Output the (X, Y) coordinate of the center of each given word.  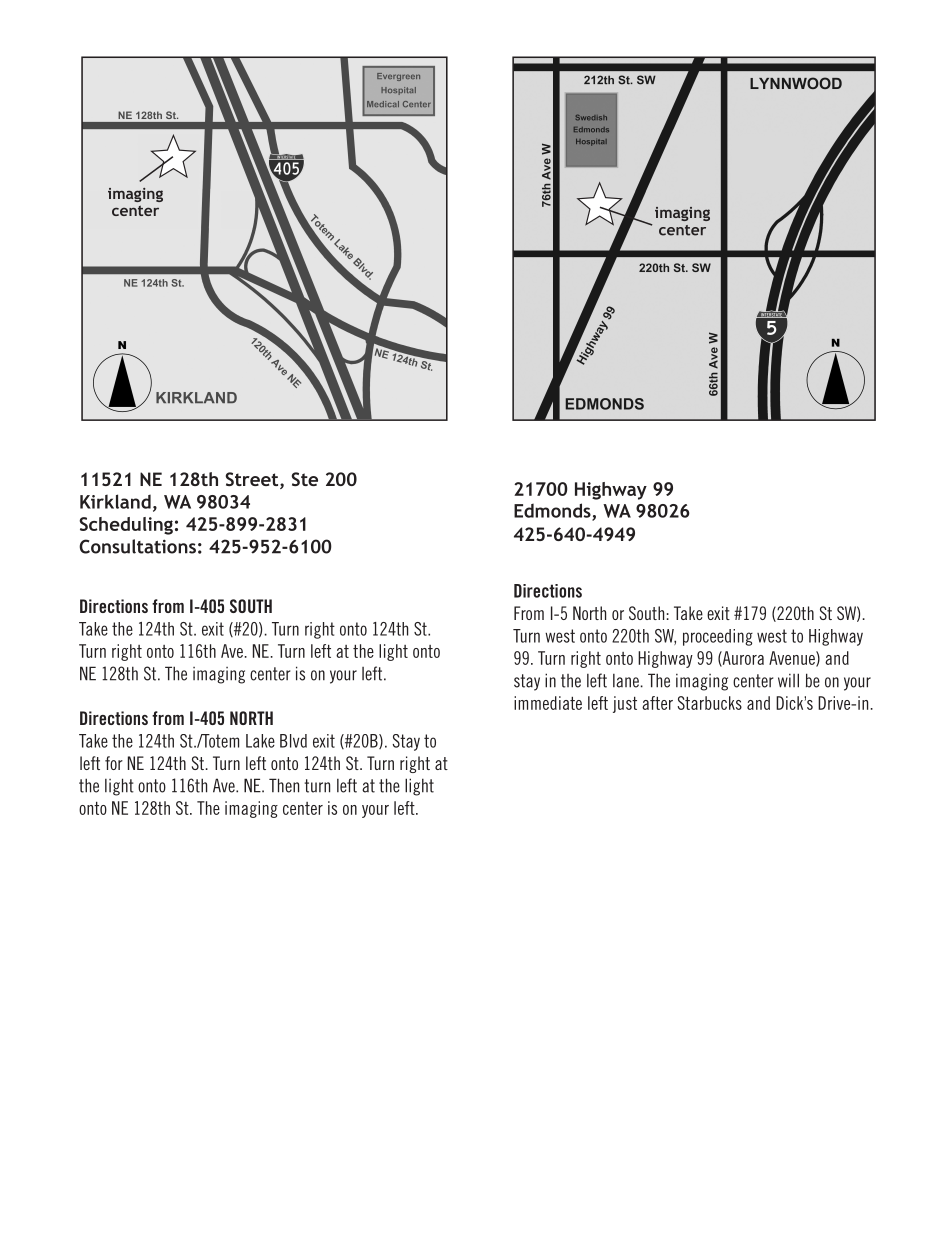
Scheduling (126, 526)
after (657, 703)
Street (253, 480)
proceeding (718, 637)
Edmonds (553, 511)
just (625, 704)
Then (284, 785)
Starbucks (709, 703)
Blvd (293, 741)
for (114, 763)
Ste (305, 479)
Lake (260, 741)
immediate (548, 703)
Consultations (137, 546)
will (788, 680)
